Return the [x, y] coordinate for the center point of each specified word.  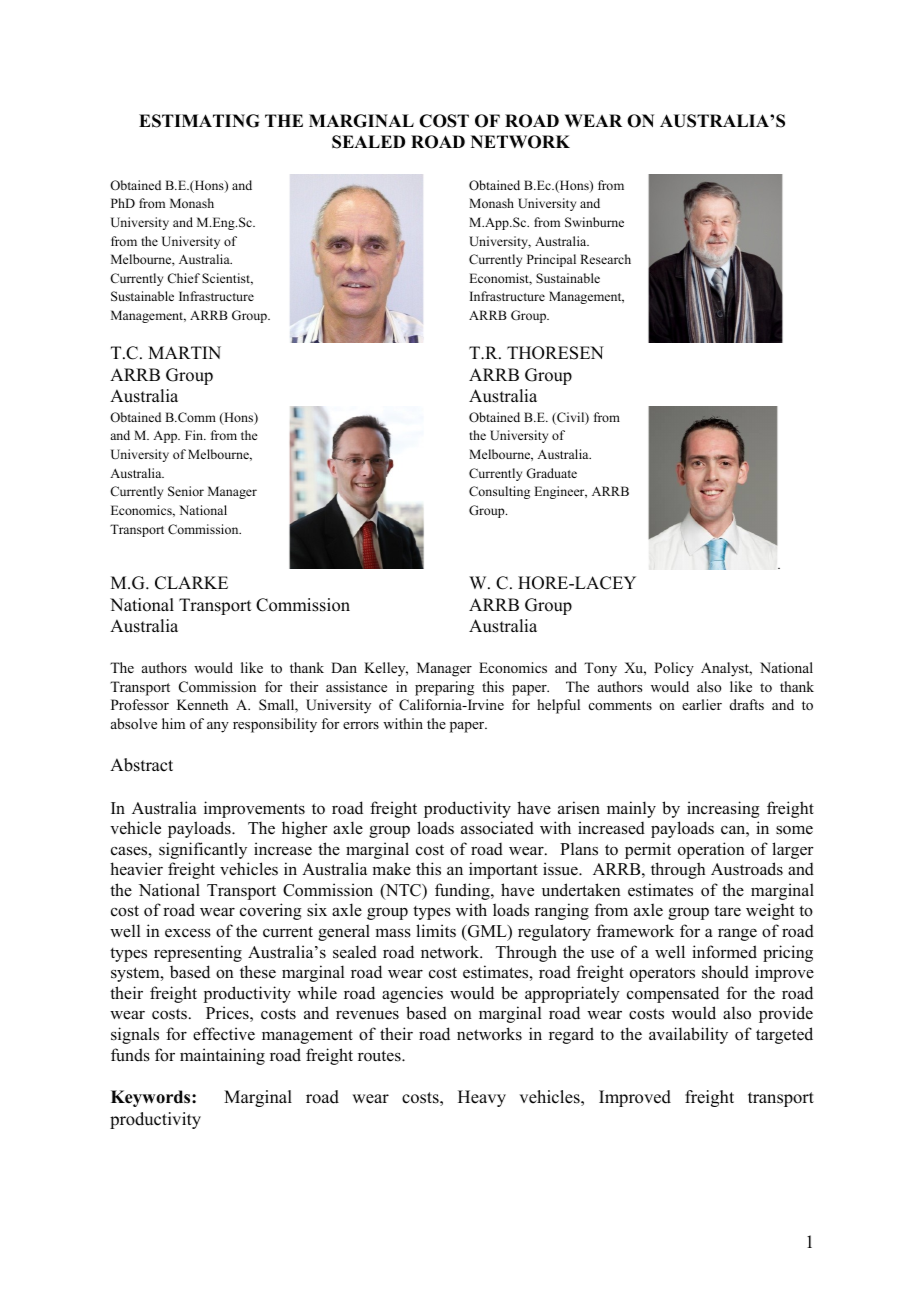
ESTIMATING [199, 121]
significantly [203, 850]
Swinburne [594, 222]
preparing [444, 688]
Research [605, 259]
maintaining [222, 1056]
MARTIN [184, 352]
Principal [551, 260]
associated [497, 828]
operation [711, 850]
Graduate [551, 473]
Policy [674, 669]
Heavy [482, 1098]
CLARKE [191, 583]
